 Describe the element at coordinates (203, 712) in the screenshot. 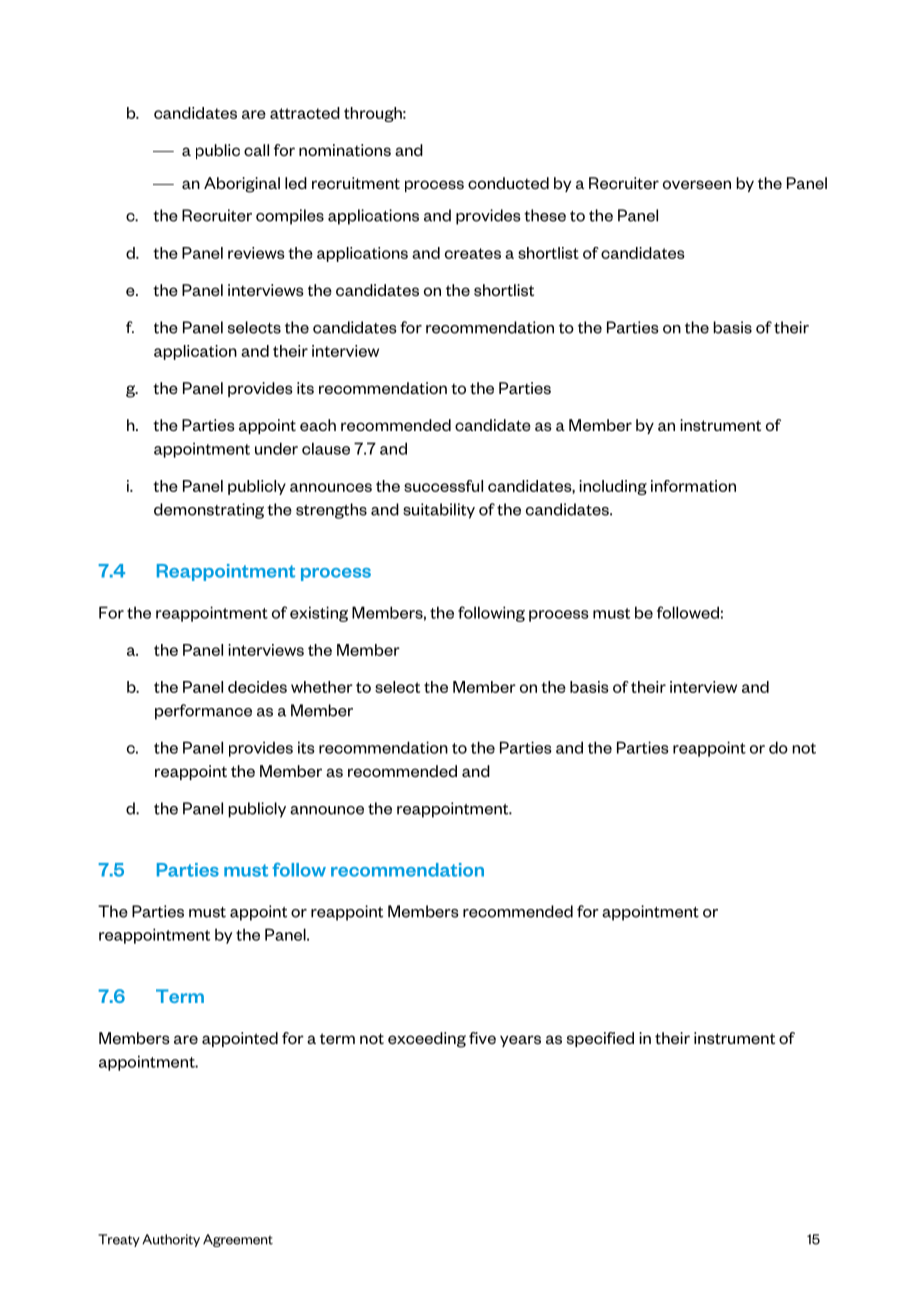

I see `performance` at that location.
